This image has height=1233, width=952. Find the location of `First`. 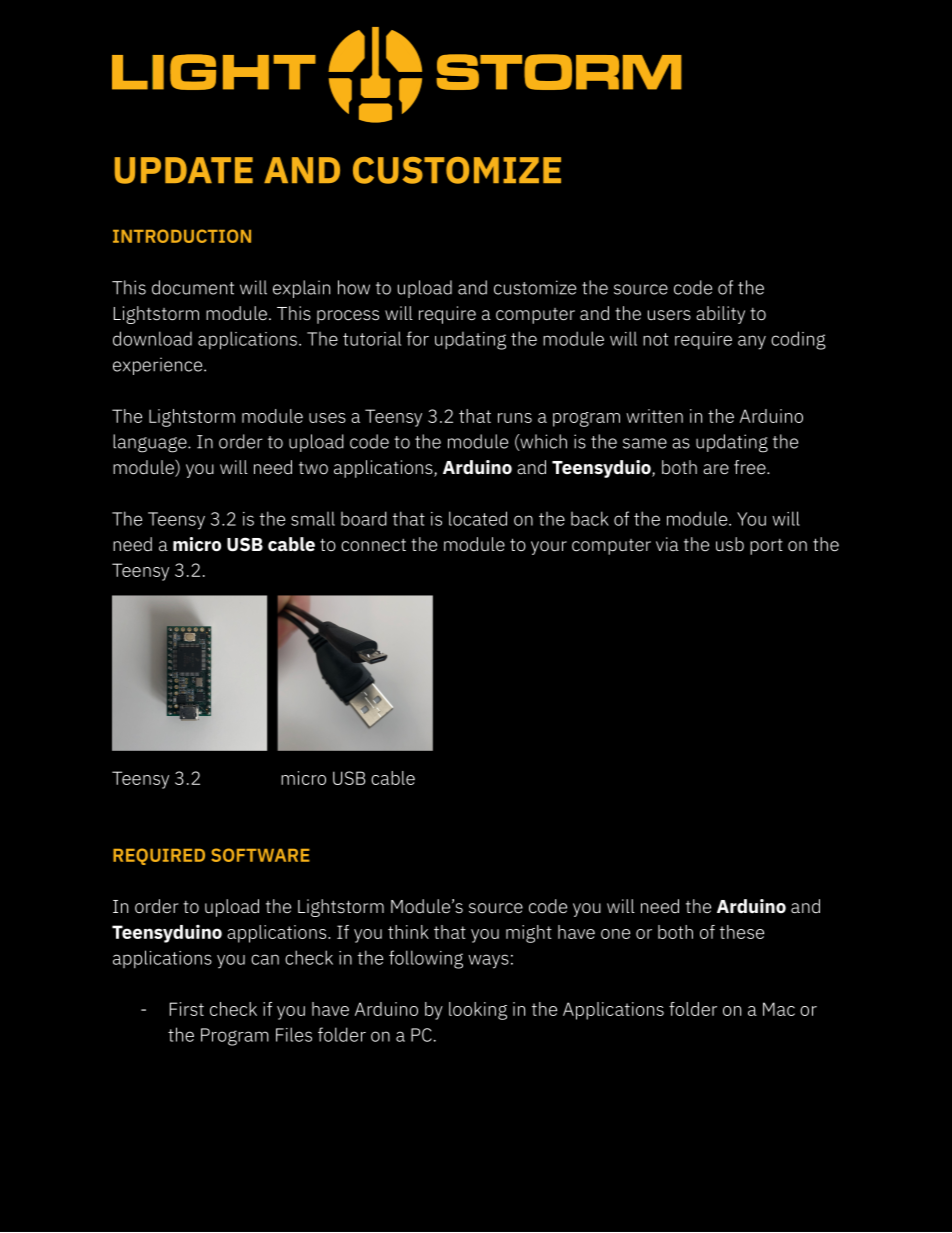

First is located at coordinates (187, 1009).
